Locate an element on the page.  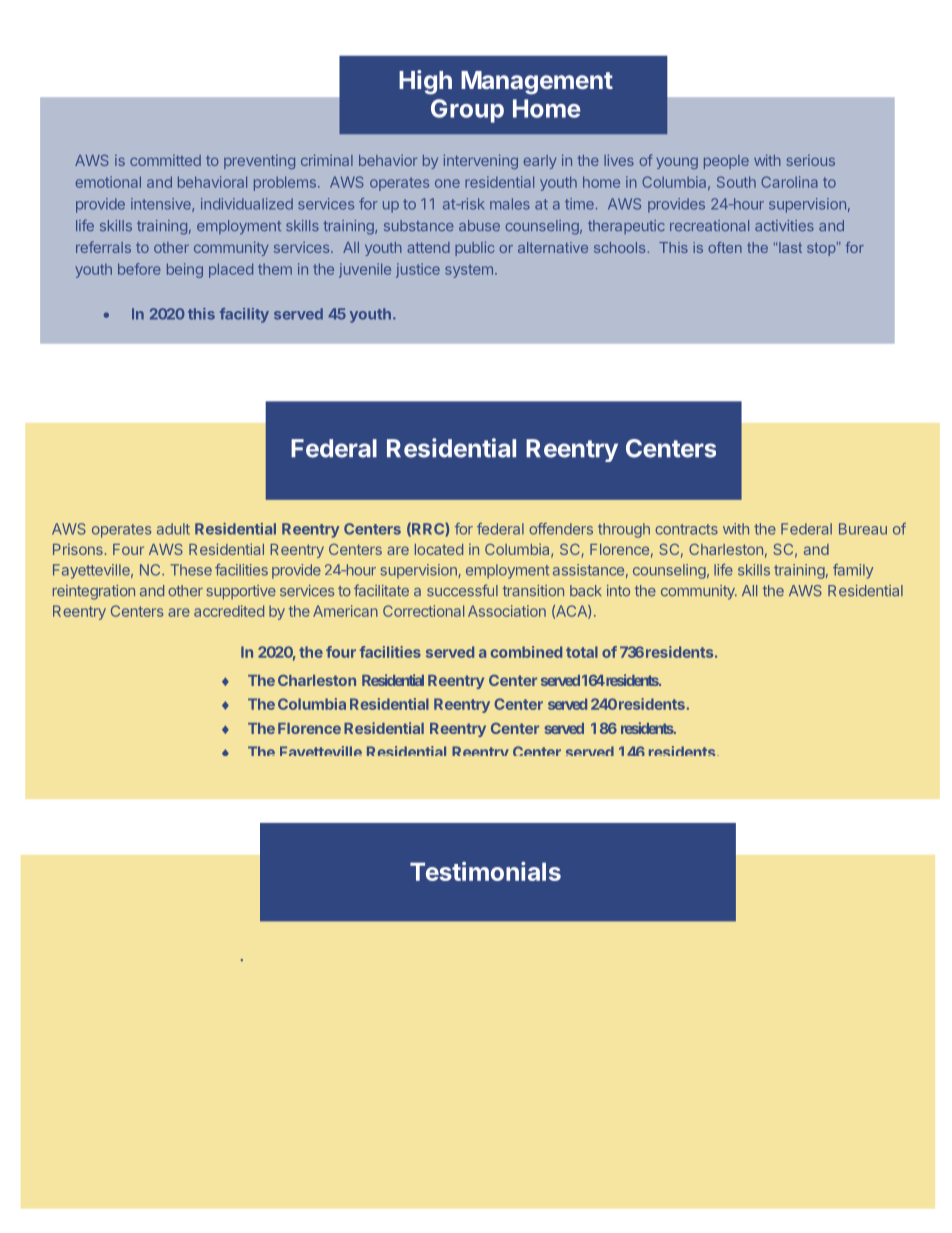
being is located at coordinates (185, 270).
